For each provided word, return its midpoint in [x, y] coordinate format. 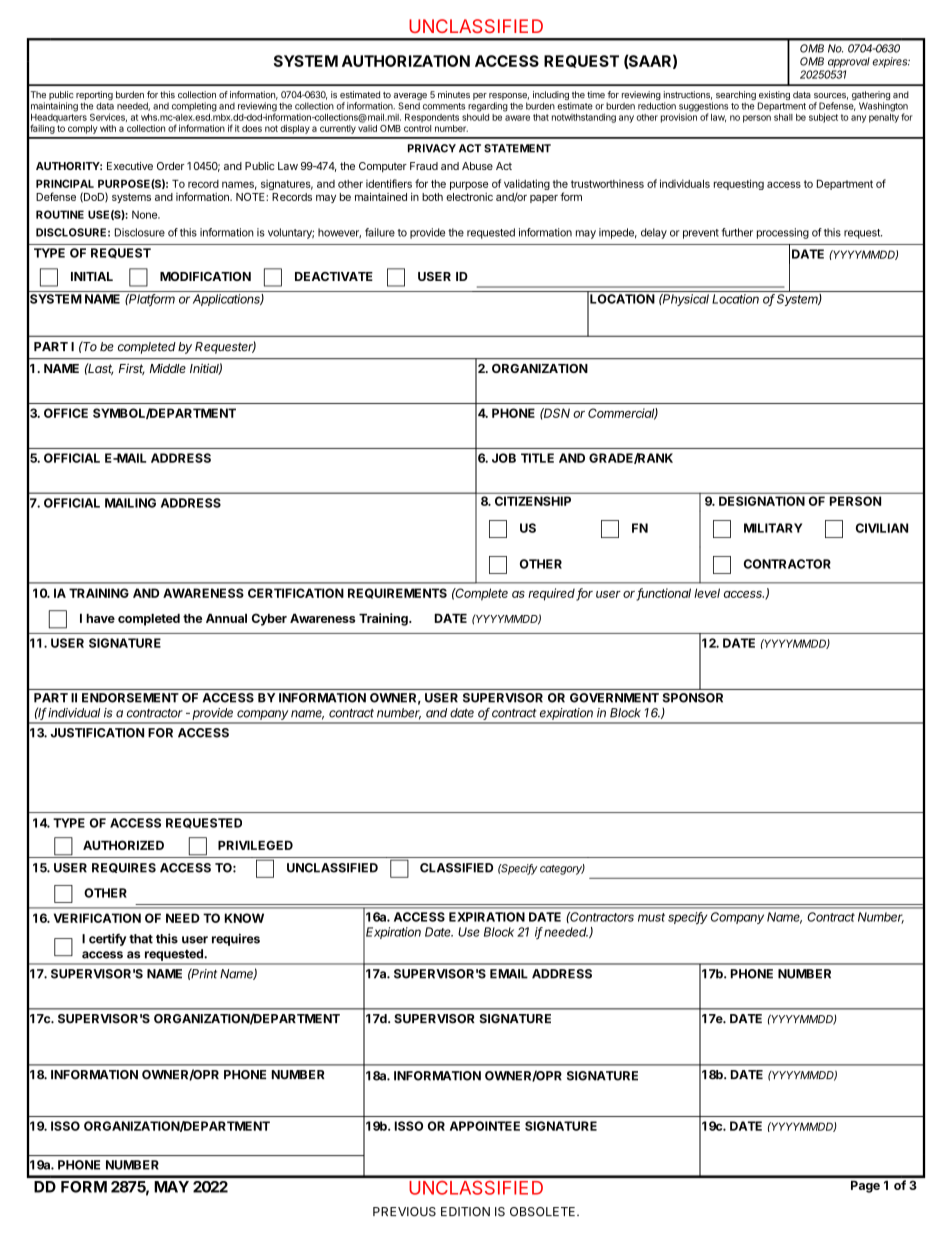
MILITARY [773, 528]
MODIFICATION [205, 276]
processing [783, 233]
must [651, 917]
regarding [488, 107]
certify [107, 939]
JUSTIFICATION [97, 733]
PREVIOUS [404, 1212]
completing [194, 107]
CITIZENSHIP [533, 501]
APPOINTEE [485, 1126]
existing [774, 97]
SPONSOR [693, 698]
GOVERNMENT [614, 698]
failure [380, 232]
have [100, 618]
